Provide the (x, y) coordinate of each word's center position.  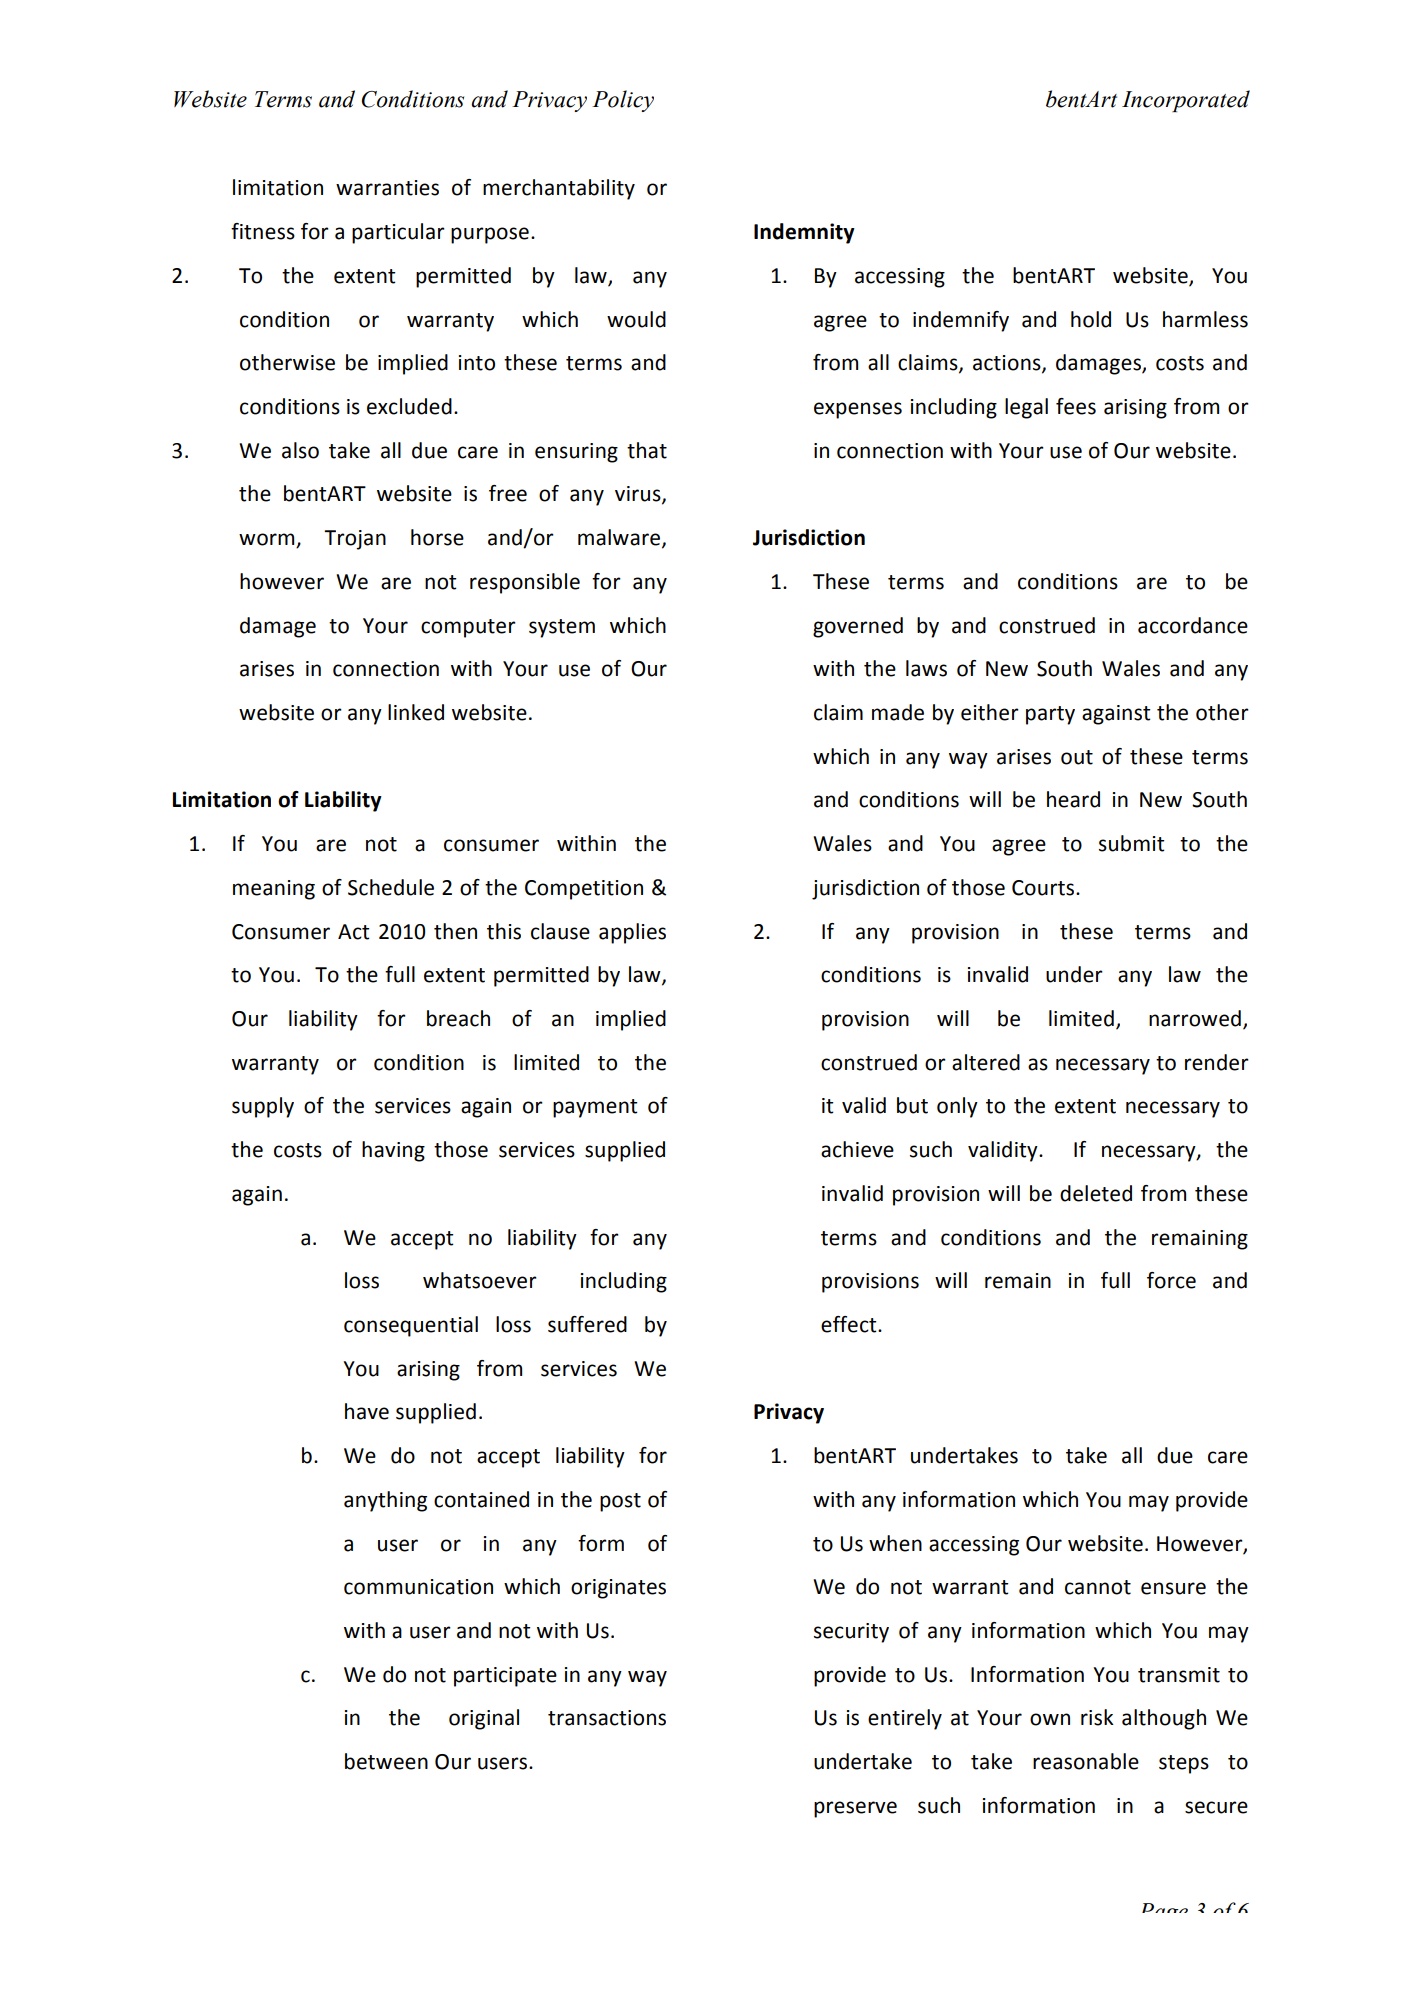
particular (398, 233)
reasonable (1086, 1761)
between (386, 1761)
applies (632, 933)
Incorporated (1186, 101)
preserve (855, 1809)
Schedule (391, 887)
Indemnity (804, 233)
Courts (1043, 888)
